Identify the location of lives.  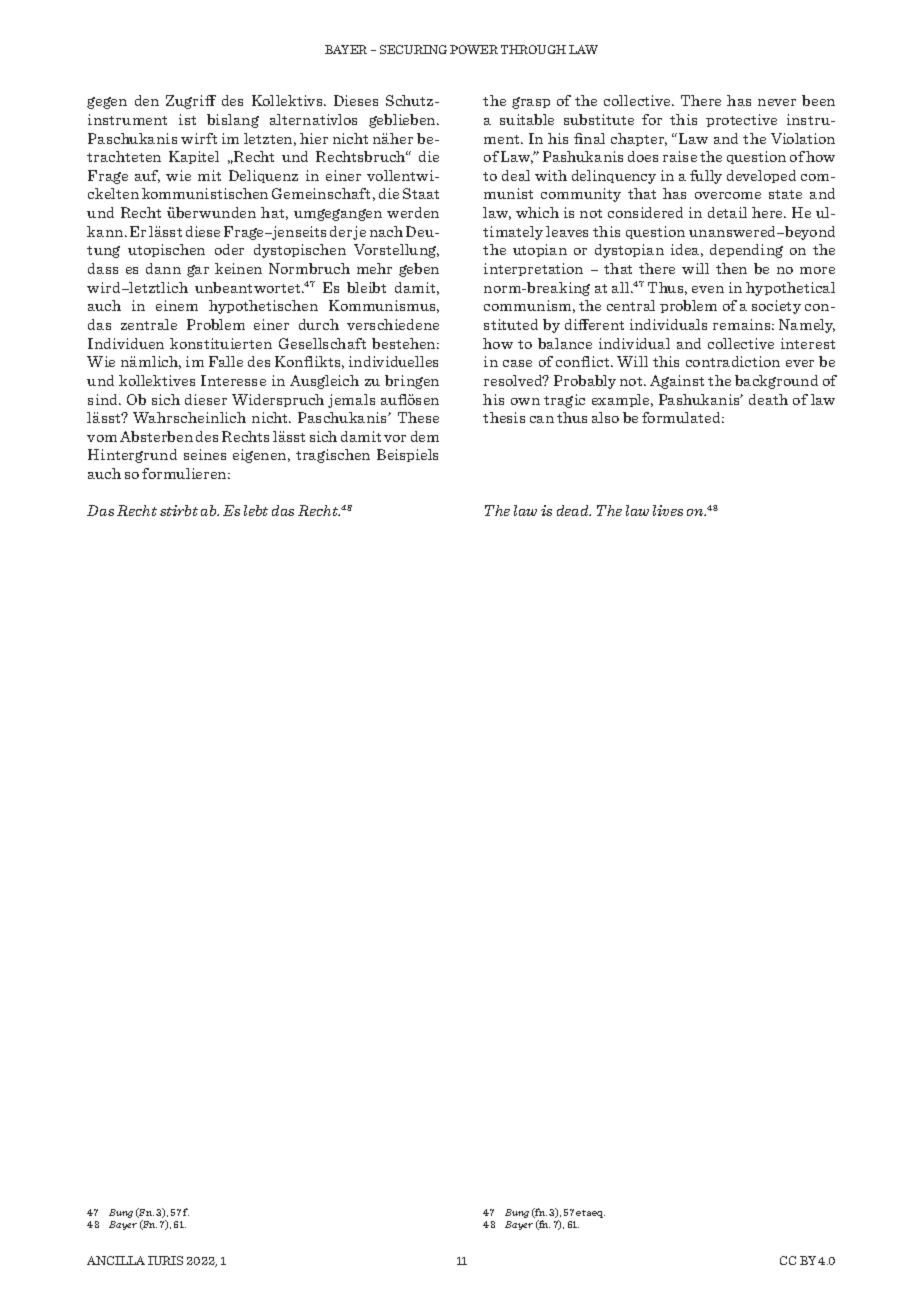
(668, 510).
